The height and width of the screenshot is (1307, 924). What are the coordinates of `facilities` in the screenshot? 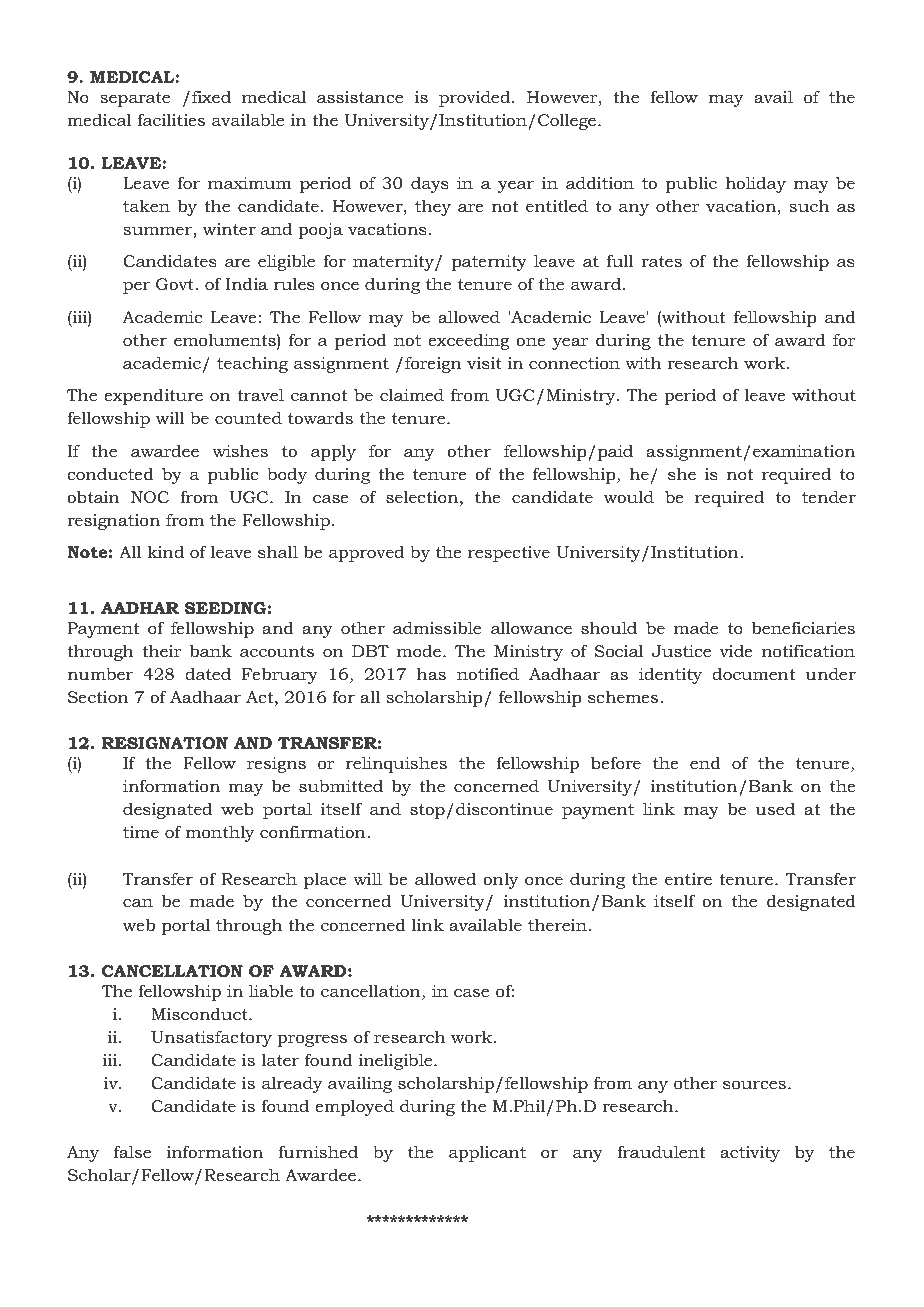 It's located at (171, 119).
